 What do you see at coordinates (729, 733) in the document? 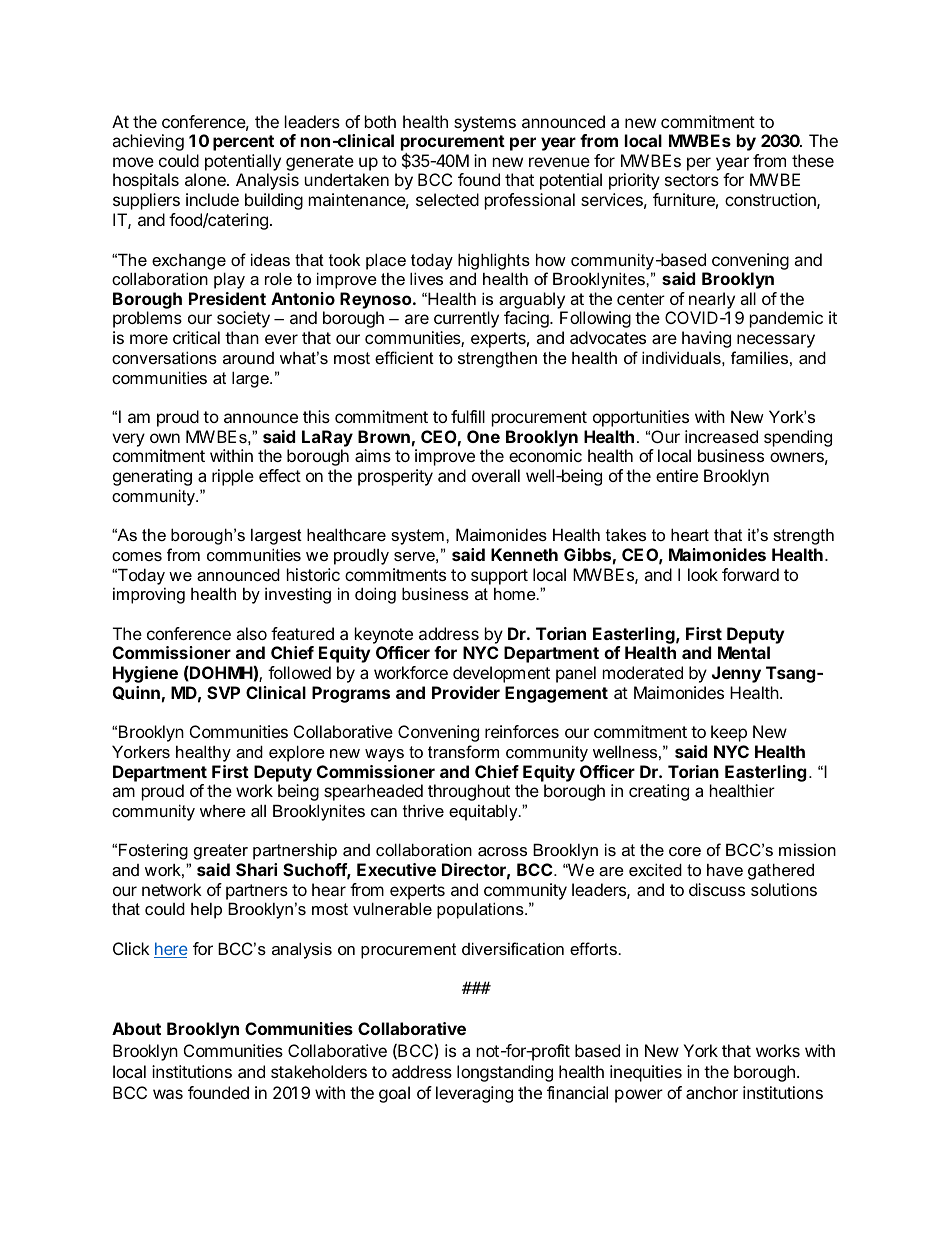
I see `keep` at bounding box center [729, 733].
